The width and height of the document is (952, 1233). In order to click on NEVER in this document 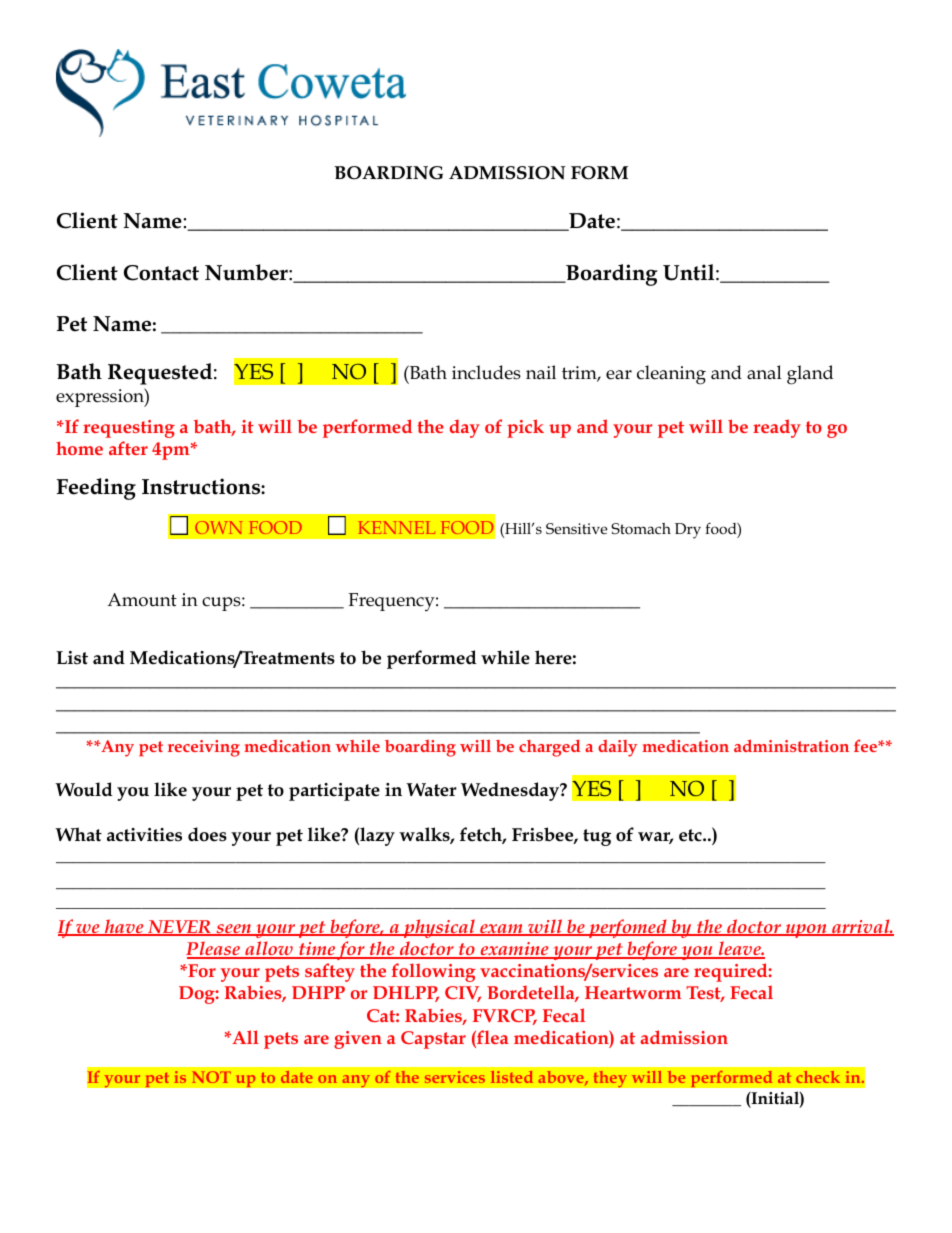, I will do `click(179, 928)`.
